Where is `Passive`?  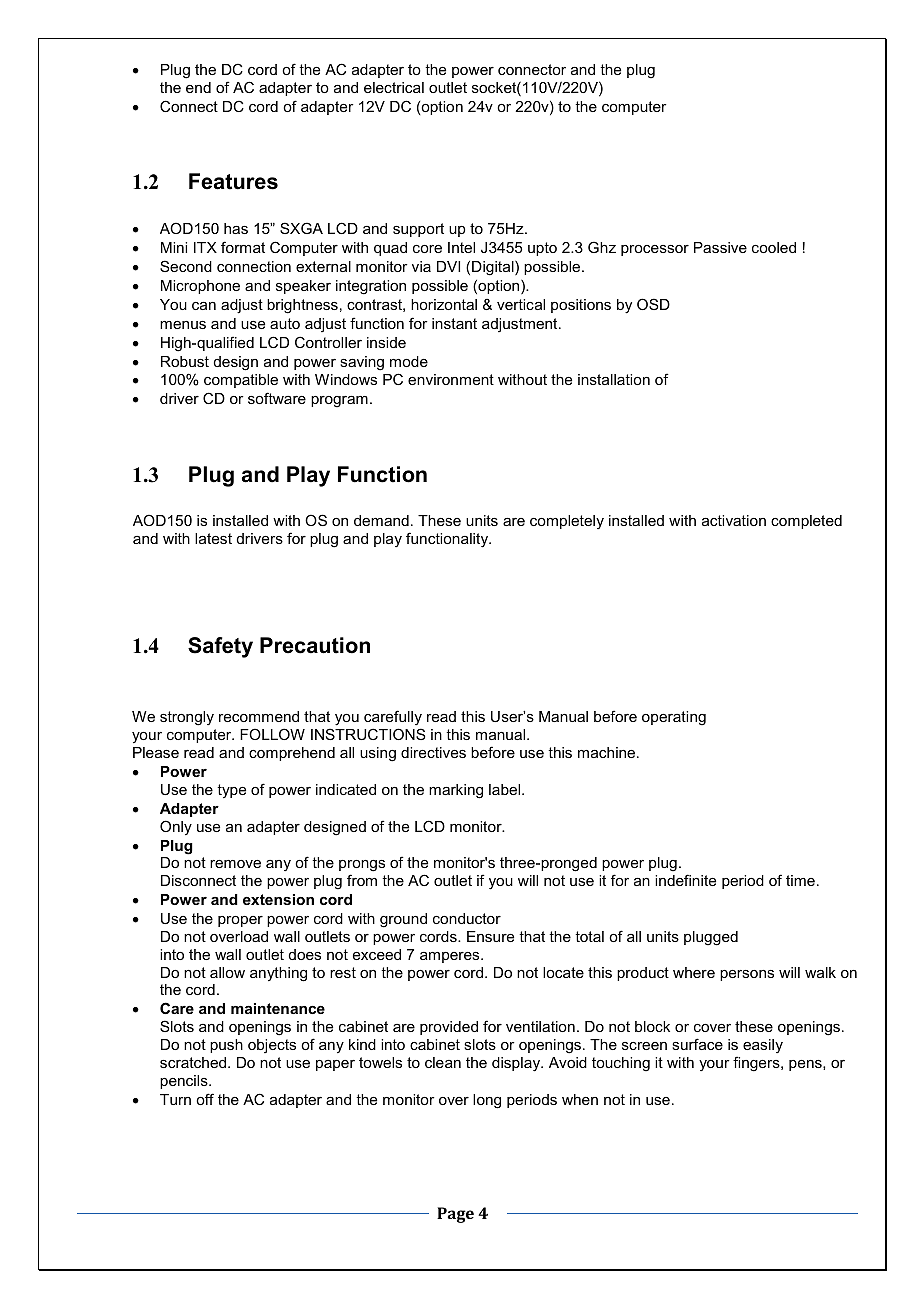 Passive is located at coordinates (720, 247).
